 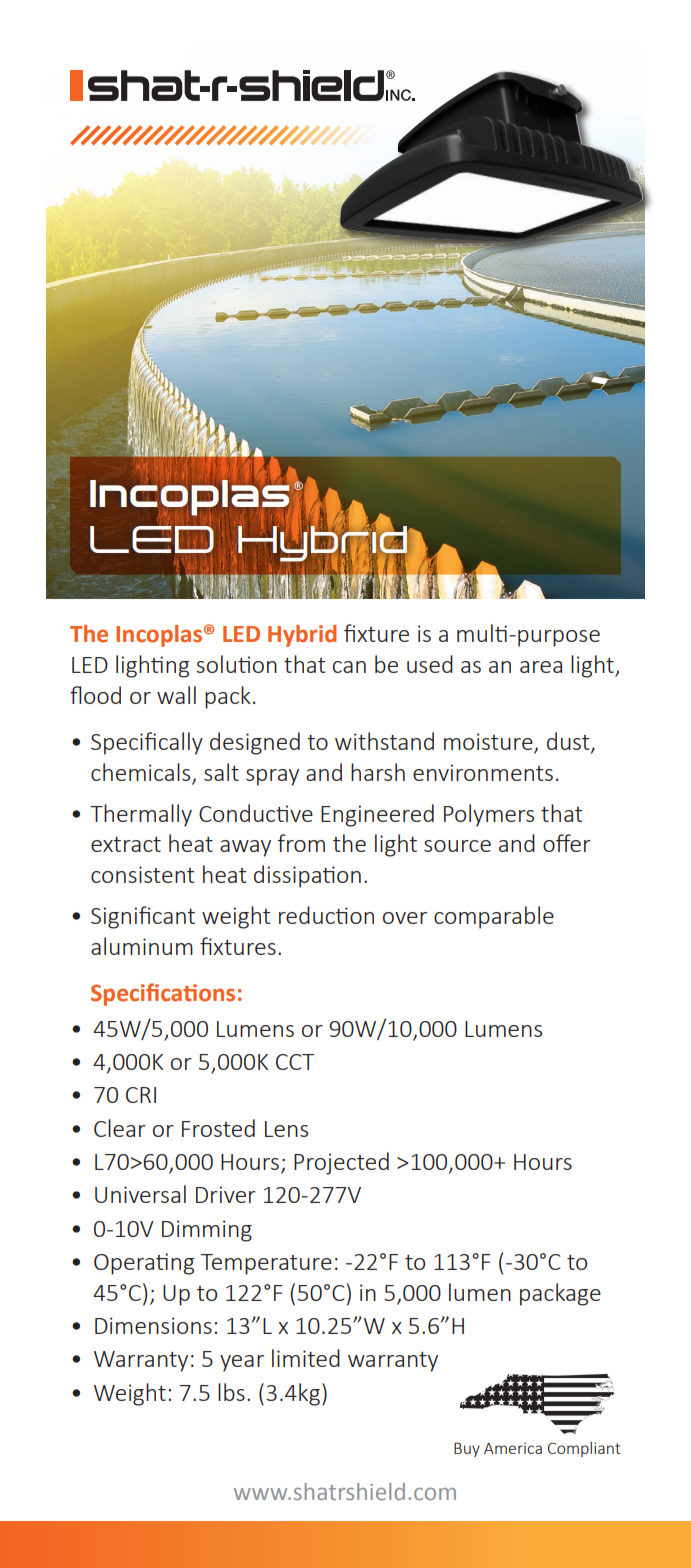 What do you see at coordinates (567, 843) in the page?
I see `offer` at bounding box center [567, 843].
